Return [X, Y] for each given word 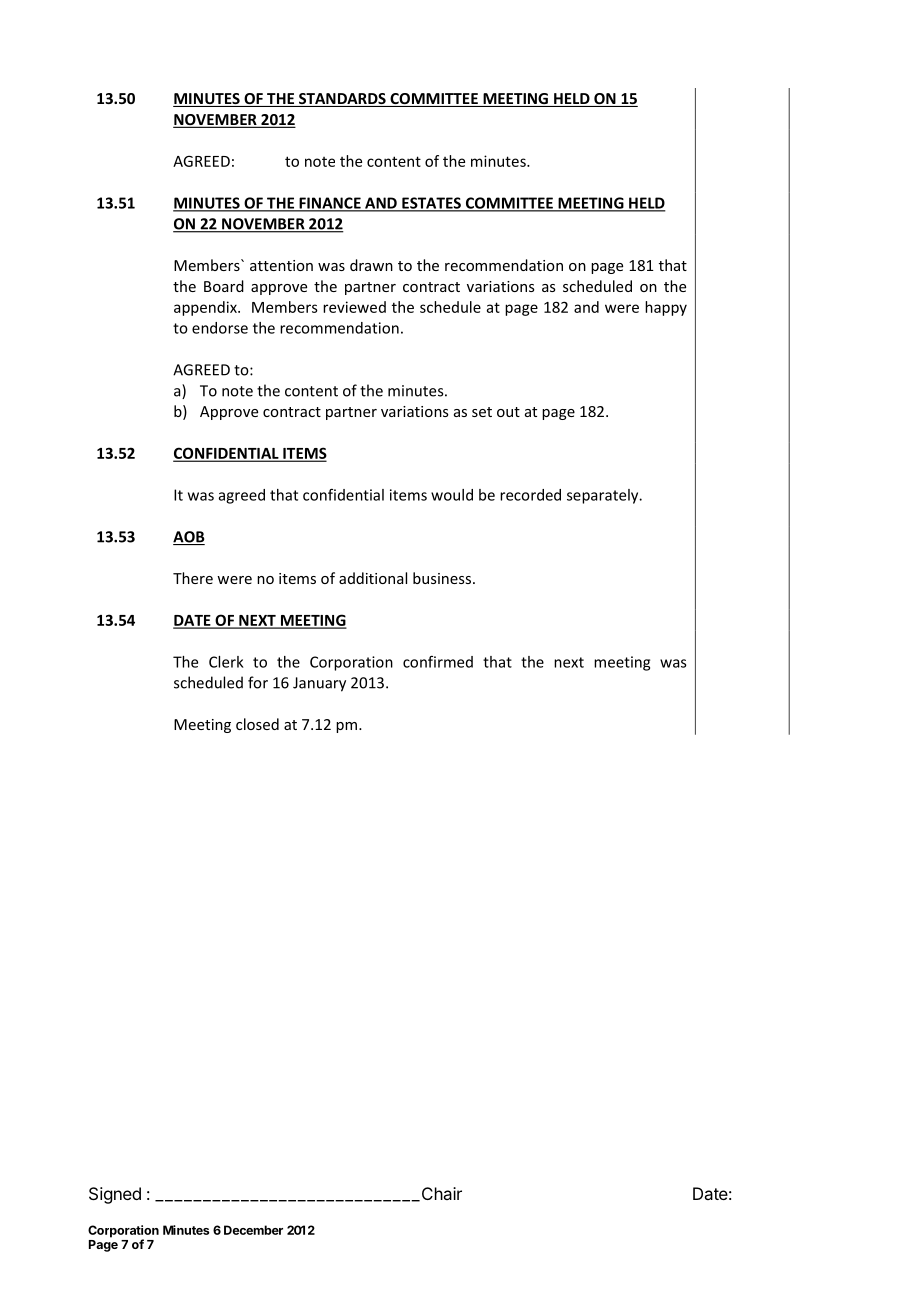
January [319, 684]
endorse [220, 328]
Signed [115, 1195]
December [253, 1230]
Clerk [226, 662]
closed [257, 724]
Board [224, 286]
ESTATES [431, 204]
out [508, 412]
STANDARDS [342, 100]
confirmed [438, 662]
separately [604, 496]
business [443, 578]
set [482, 412]
